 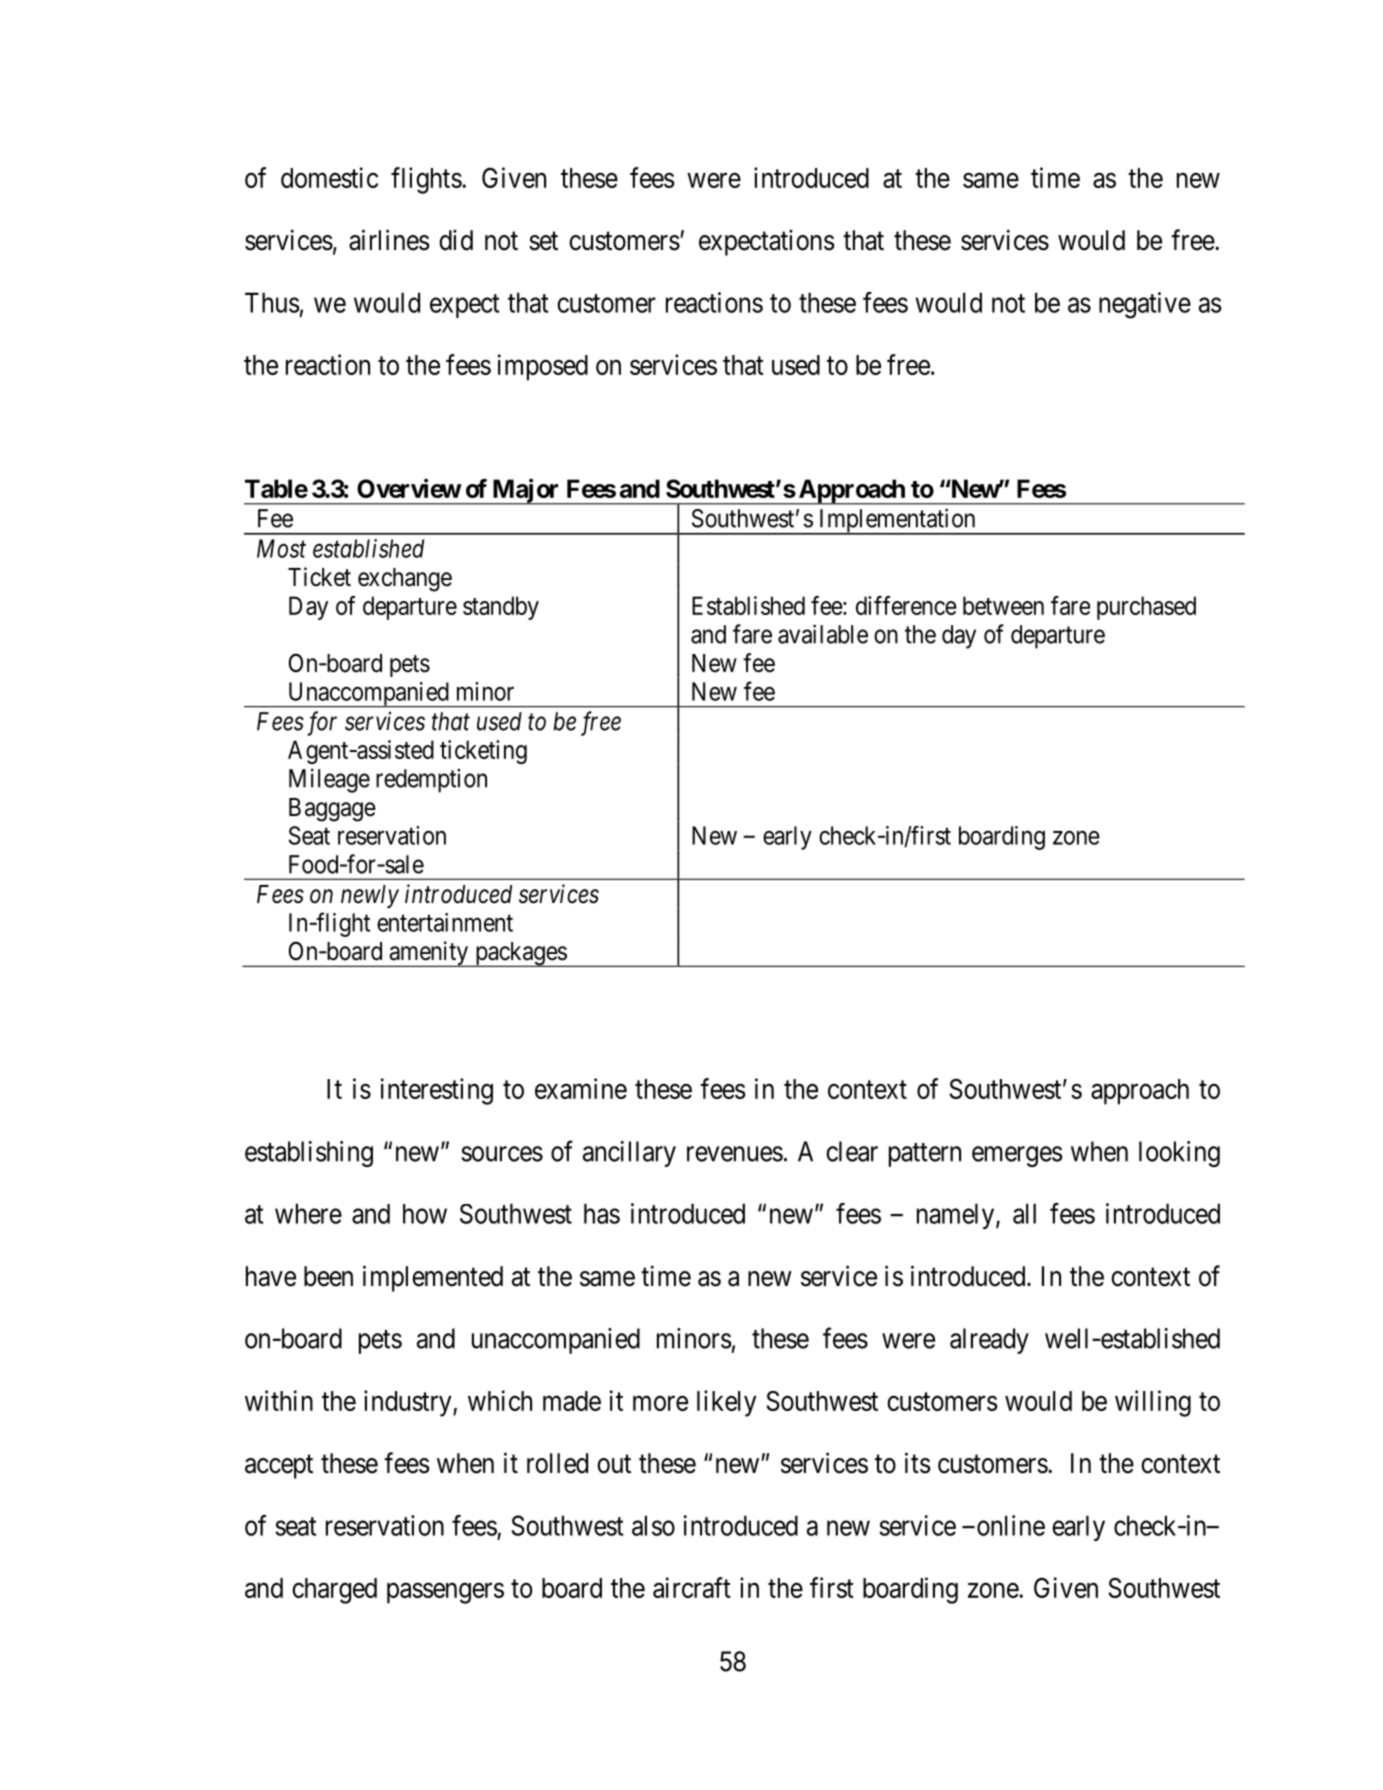 I want to click on emerges, so click(x=1017, y=1156).
